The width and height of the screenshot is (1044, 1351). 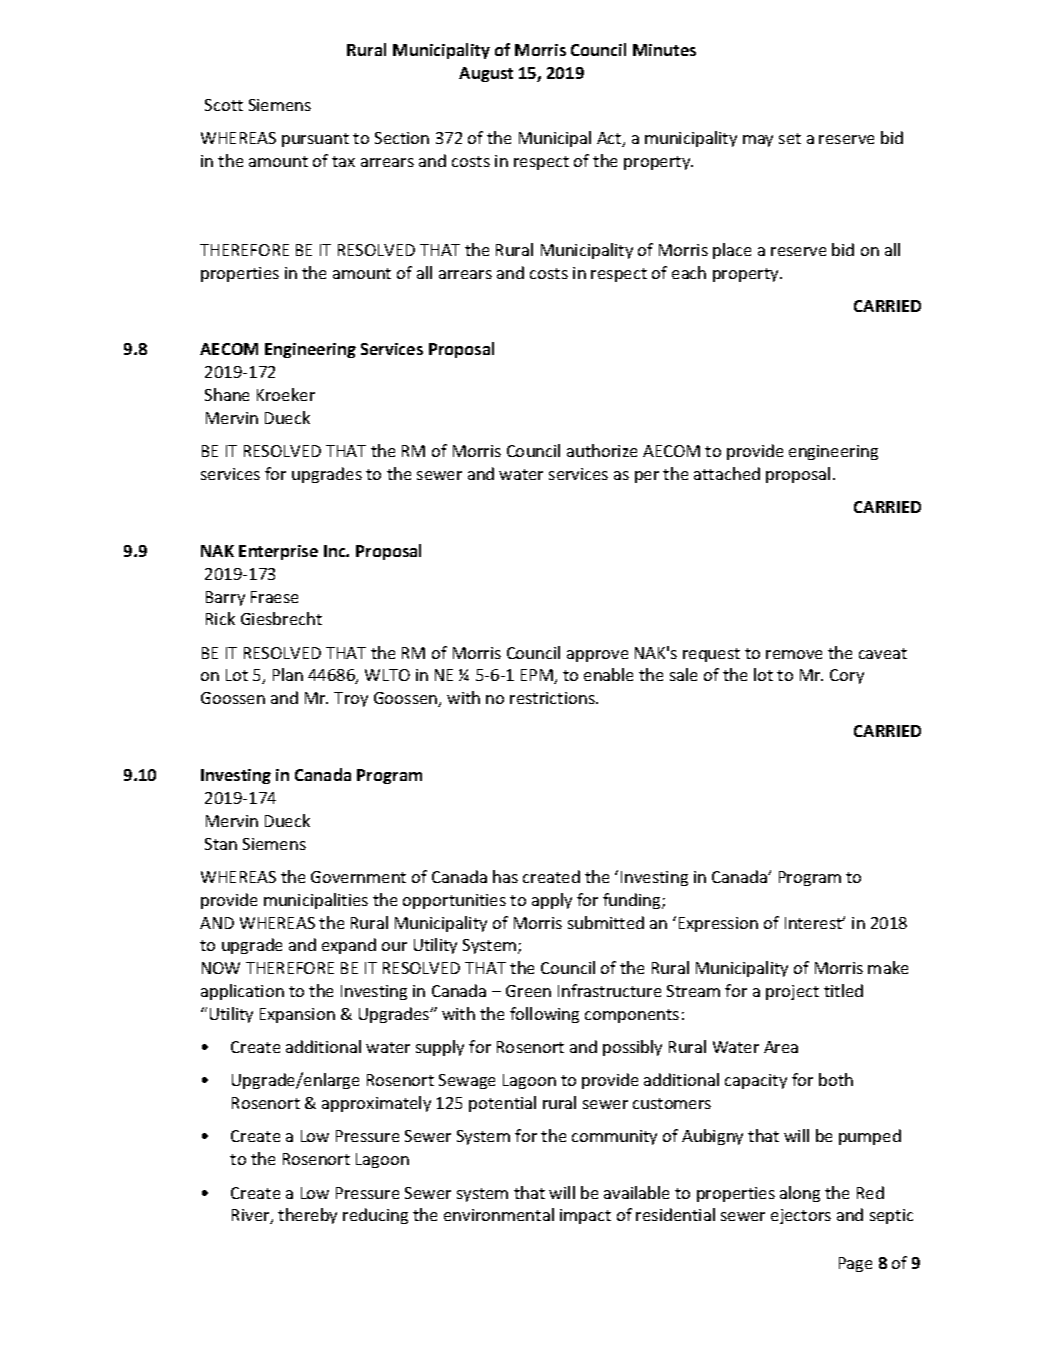 I want to click on impact, so click(x=585, y=1216).
